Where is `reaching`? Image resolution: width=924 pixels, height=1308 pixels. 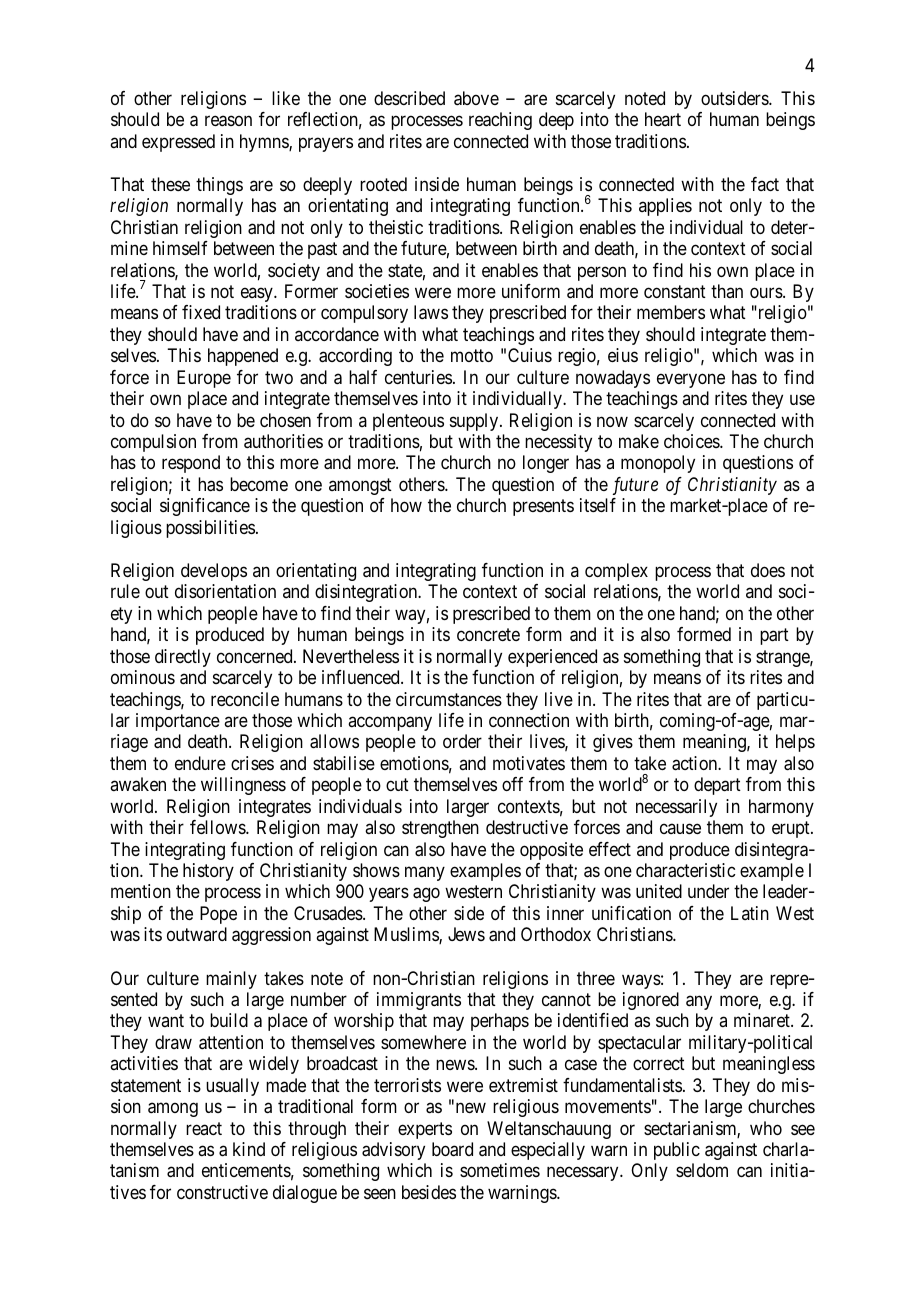 reaching is located at coordinates (500, 121).
